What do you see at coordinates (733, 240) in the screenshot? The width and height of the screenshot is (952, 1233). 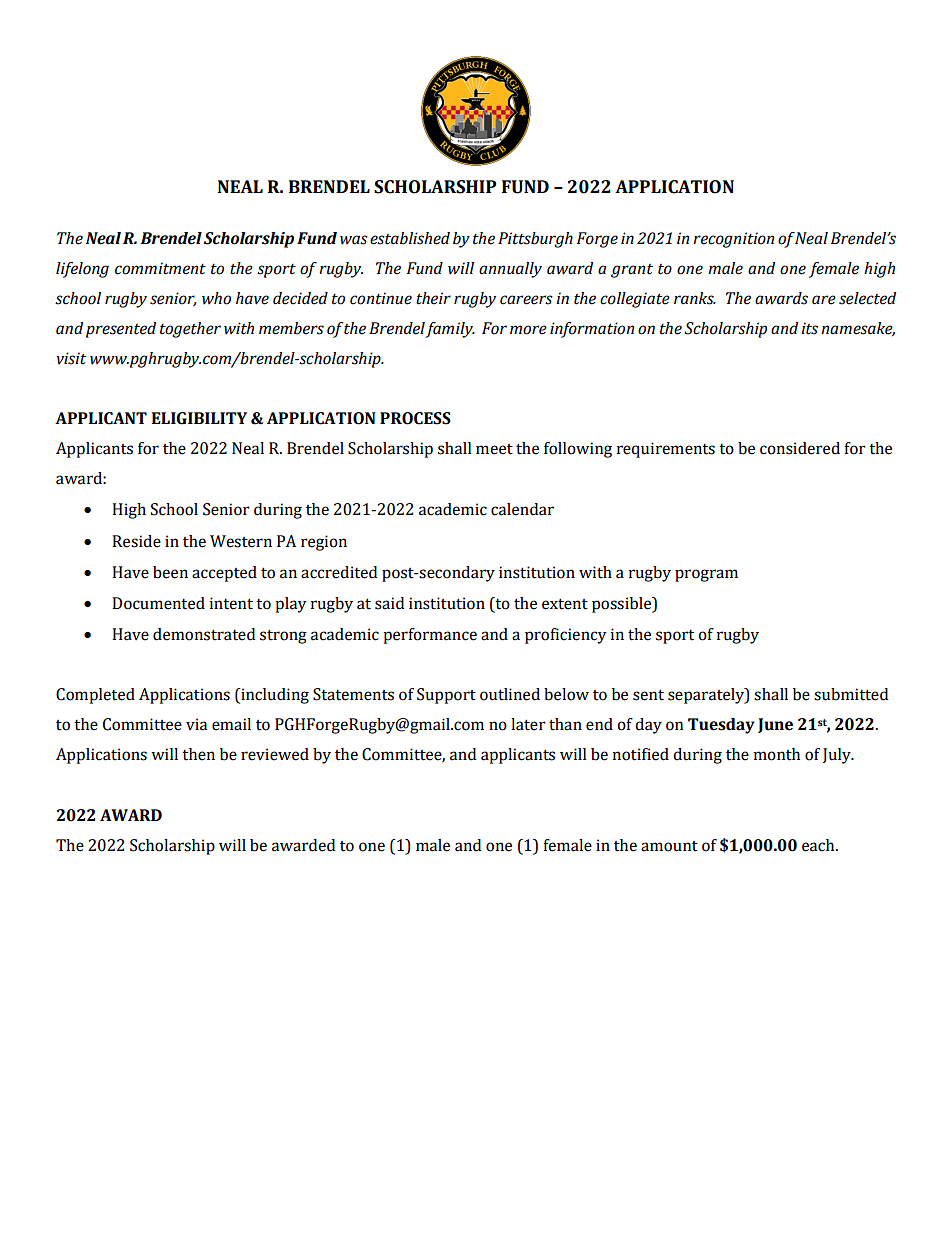 I see `recognition` at bounding box center [733, 240].
